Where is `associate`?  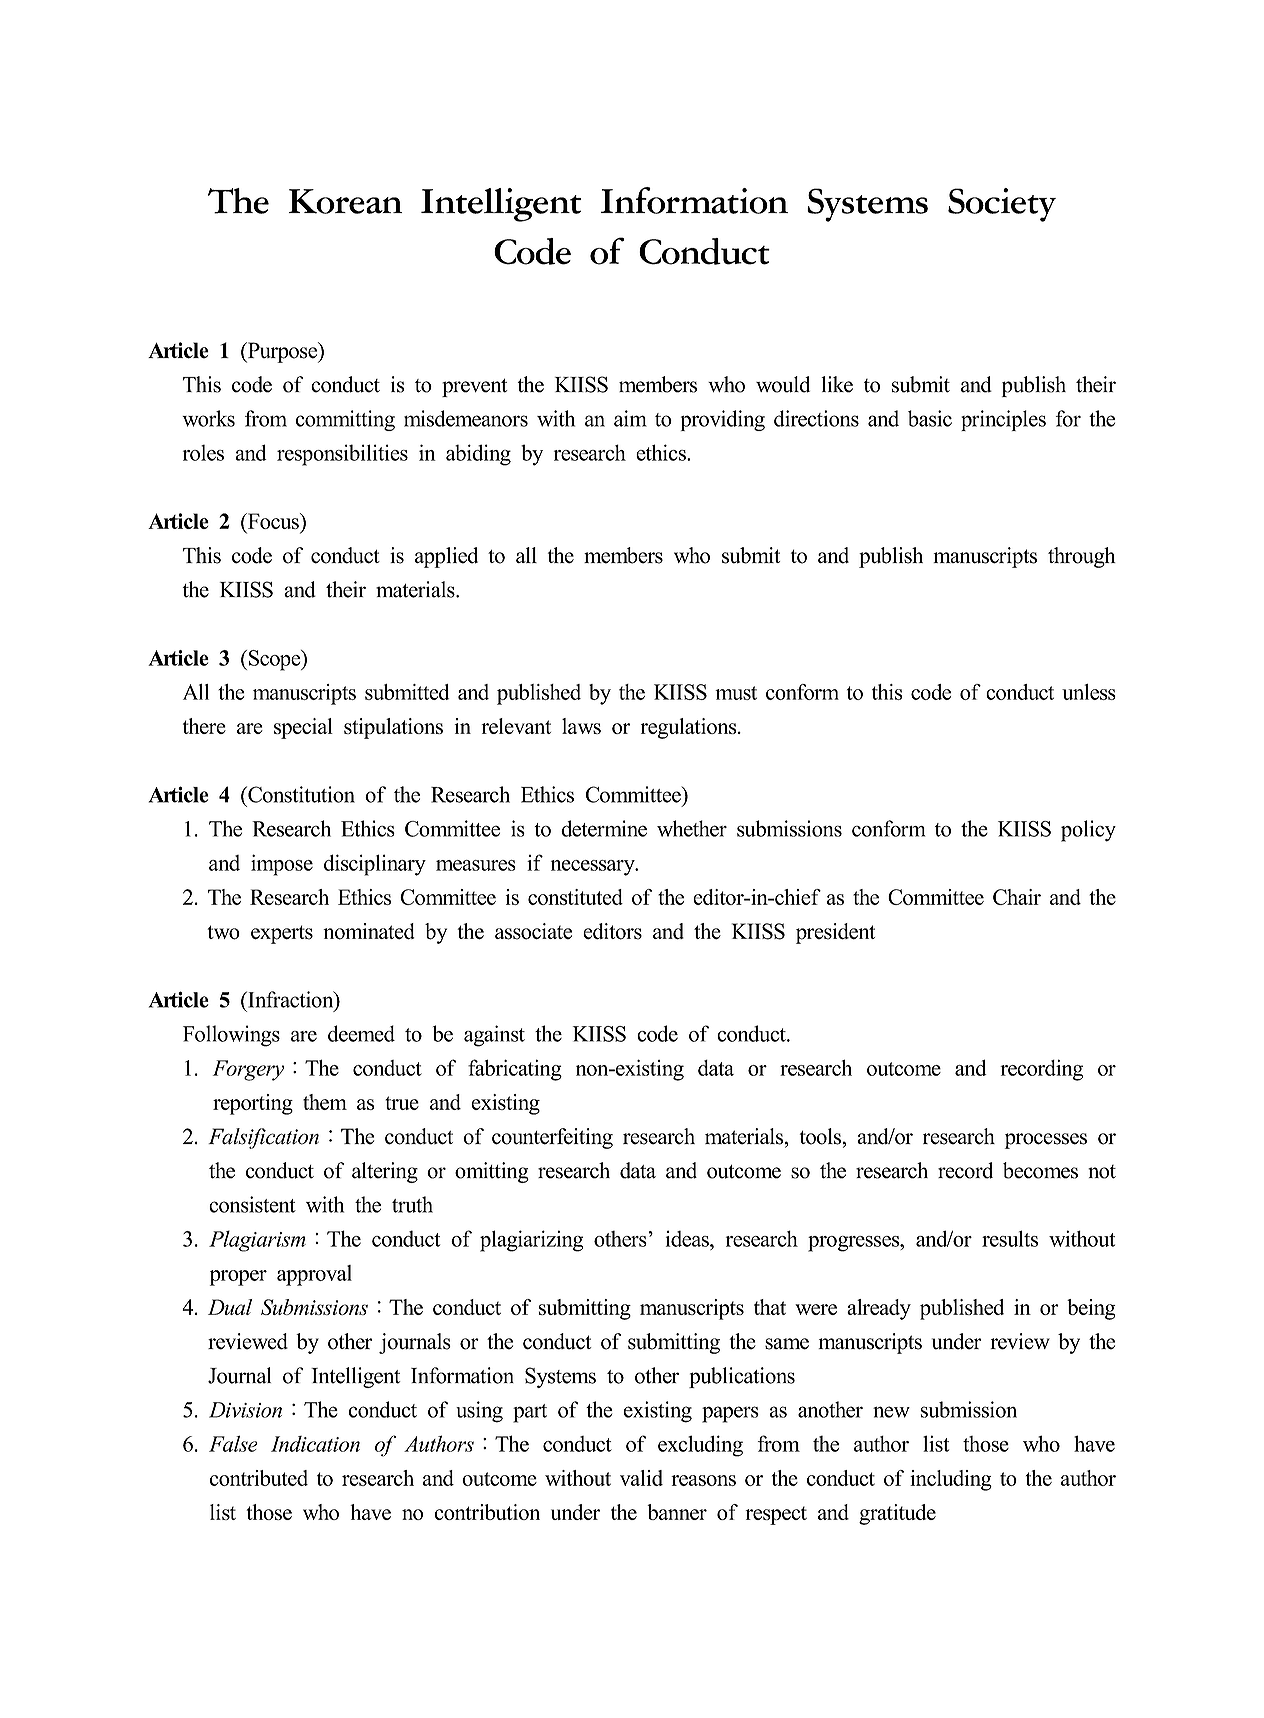 associate is located at coordinates (533, 931).
